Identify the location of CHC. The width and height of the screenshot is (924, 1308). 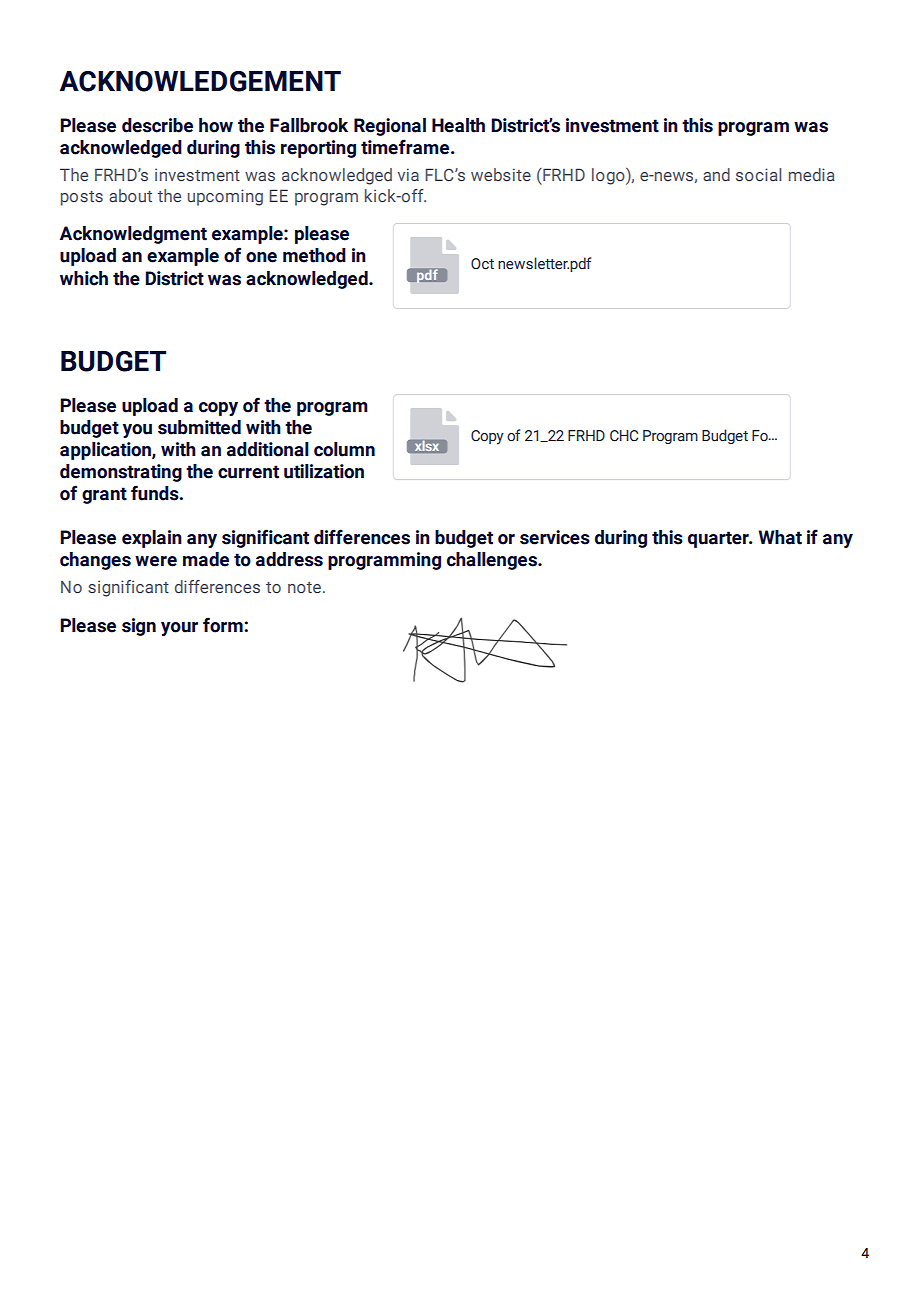
(624, 436).
